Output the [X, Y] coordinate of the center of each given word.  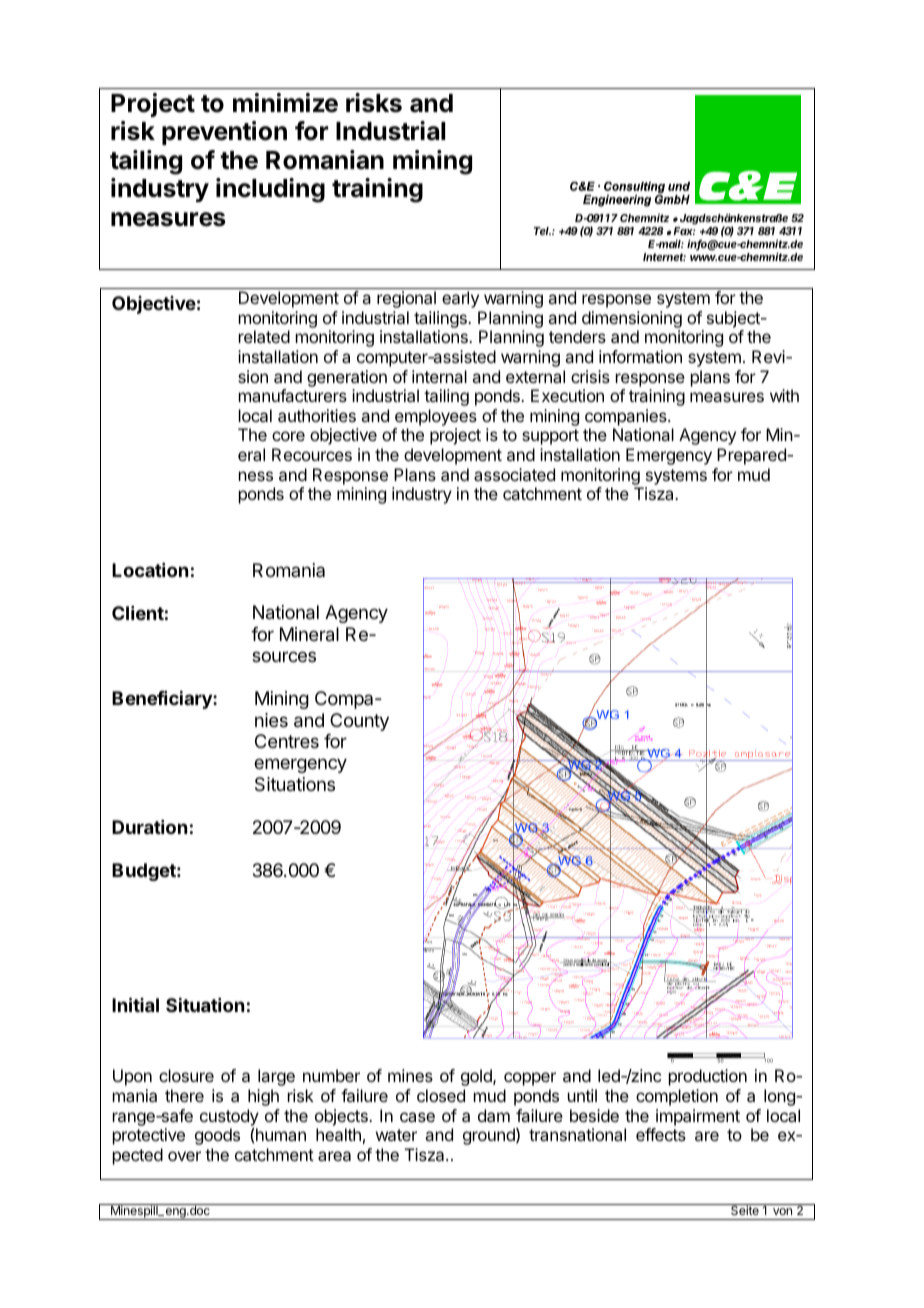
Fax [684, 231]
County [359, 722]
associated [514, 474]
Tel [542, 231]
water [396, 1135]
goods [217, 1136]
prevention [224, 133]
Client [138, 613]
